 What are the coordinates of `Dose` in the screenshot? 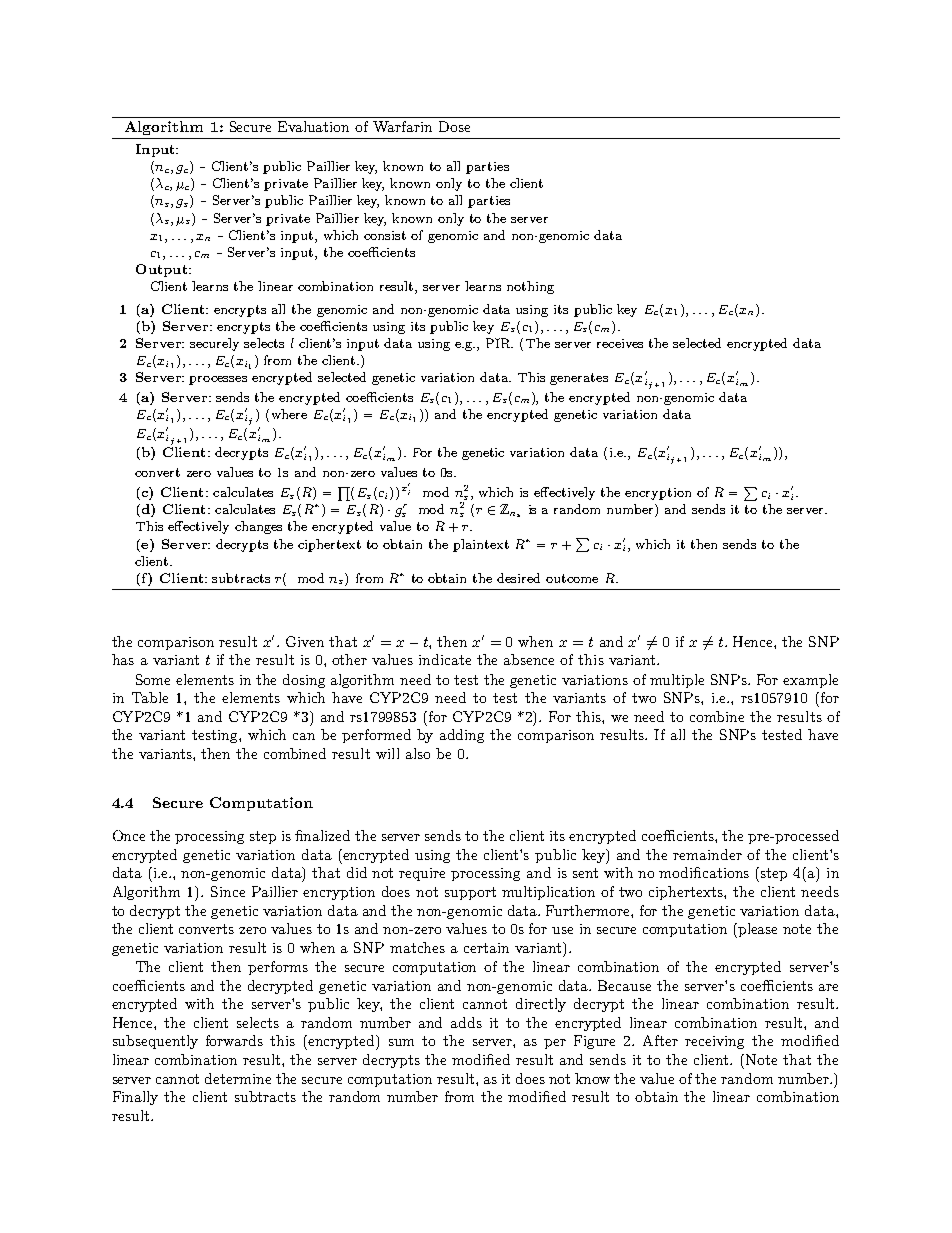 It's located at (454, 126).
